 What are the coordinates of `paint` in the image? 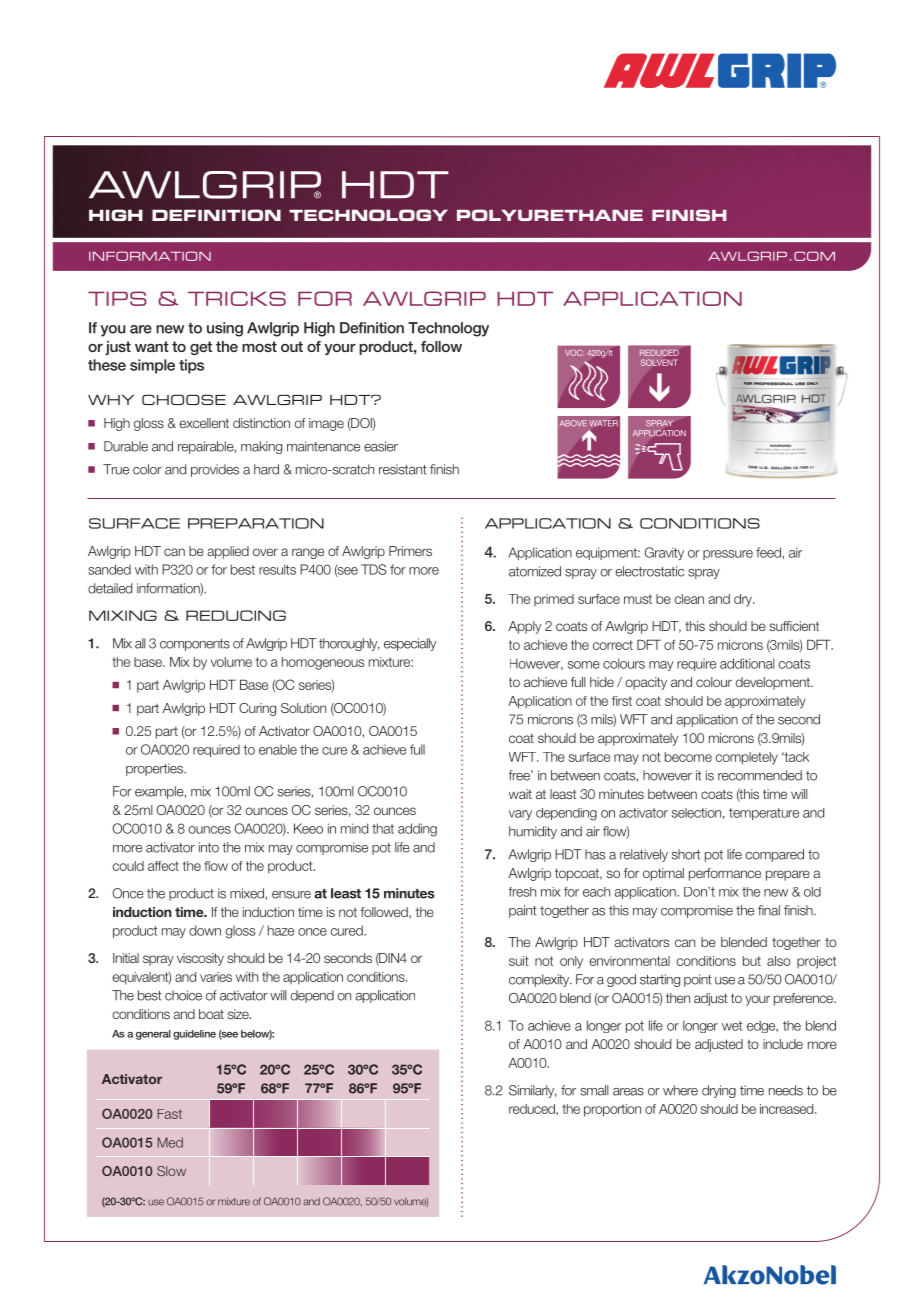 It's located at (523, 911).
